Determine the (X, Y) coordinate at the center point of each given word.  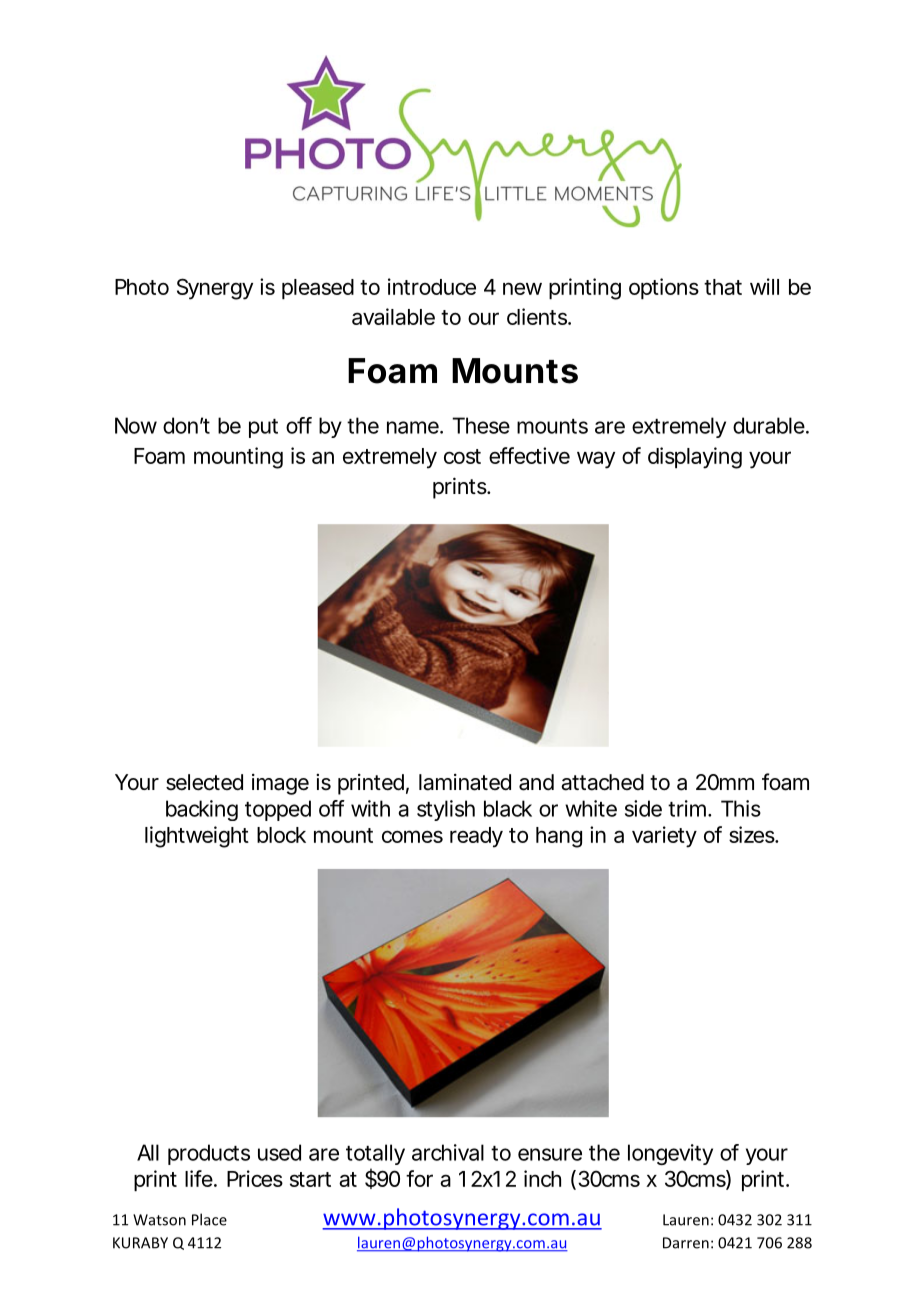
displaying (695, 458)
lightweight (197, 837)
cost (462, 456)
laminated (465, 782)
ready (476, 837)
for (419, 1178)
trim (688, 808)
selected (204, 782)
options (664, 288)
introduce (432, 286)
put (263, 428)
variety (664, 837)
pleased (318, 289)
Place (209, 1219)
